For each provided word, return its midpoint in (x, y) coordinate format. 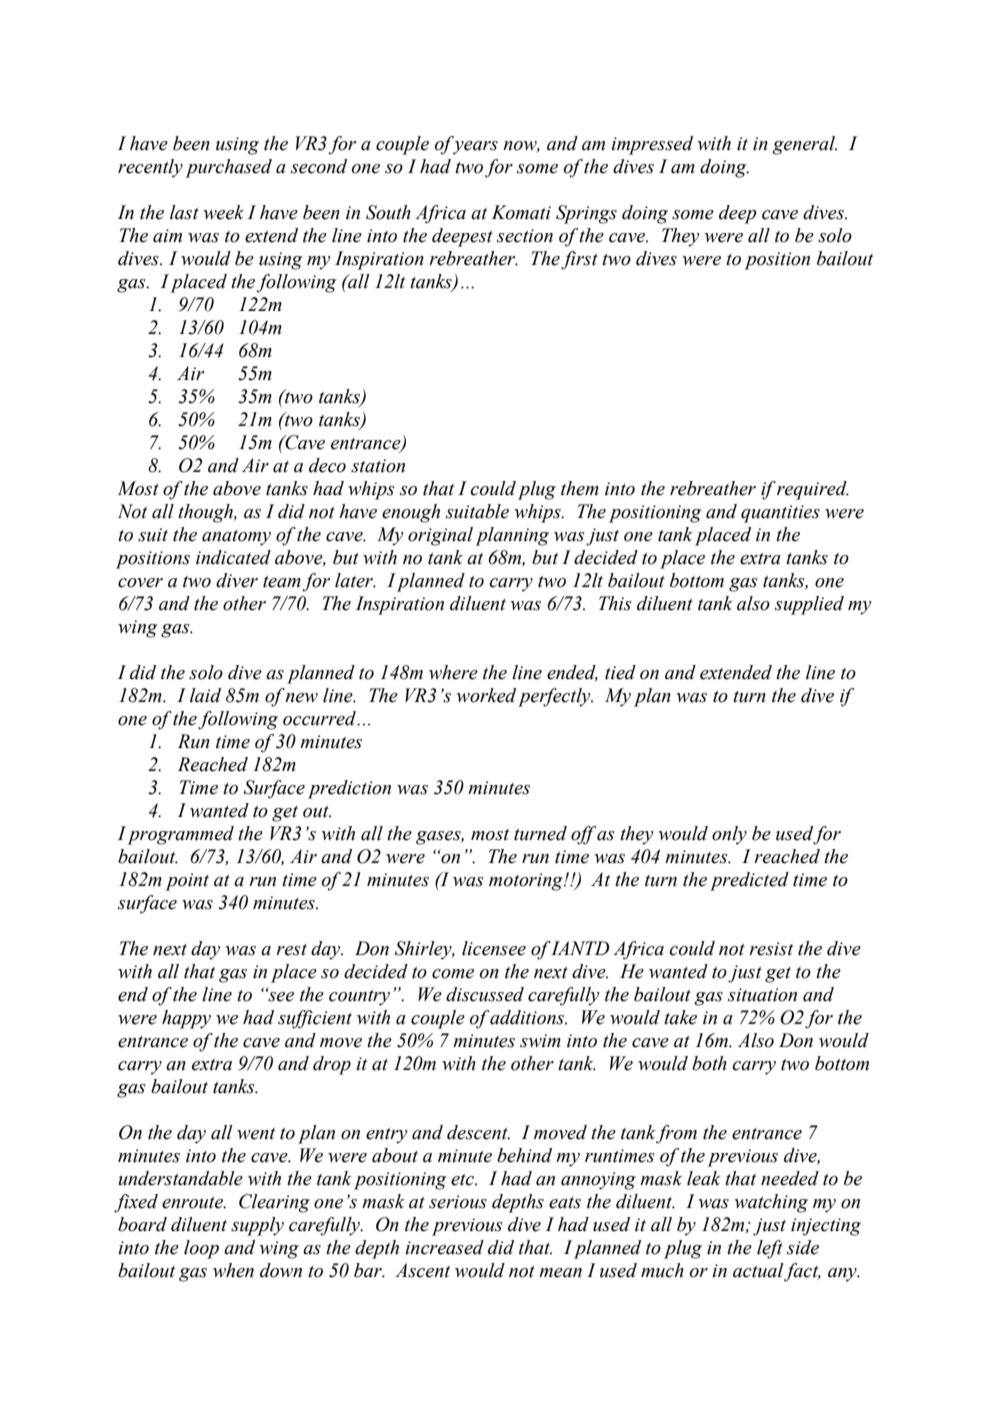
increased (444, 1247)
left (770, 1249)
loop (201, 1249)
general (804, 145)
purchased (229, 168)
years (475, 148)
